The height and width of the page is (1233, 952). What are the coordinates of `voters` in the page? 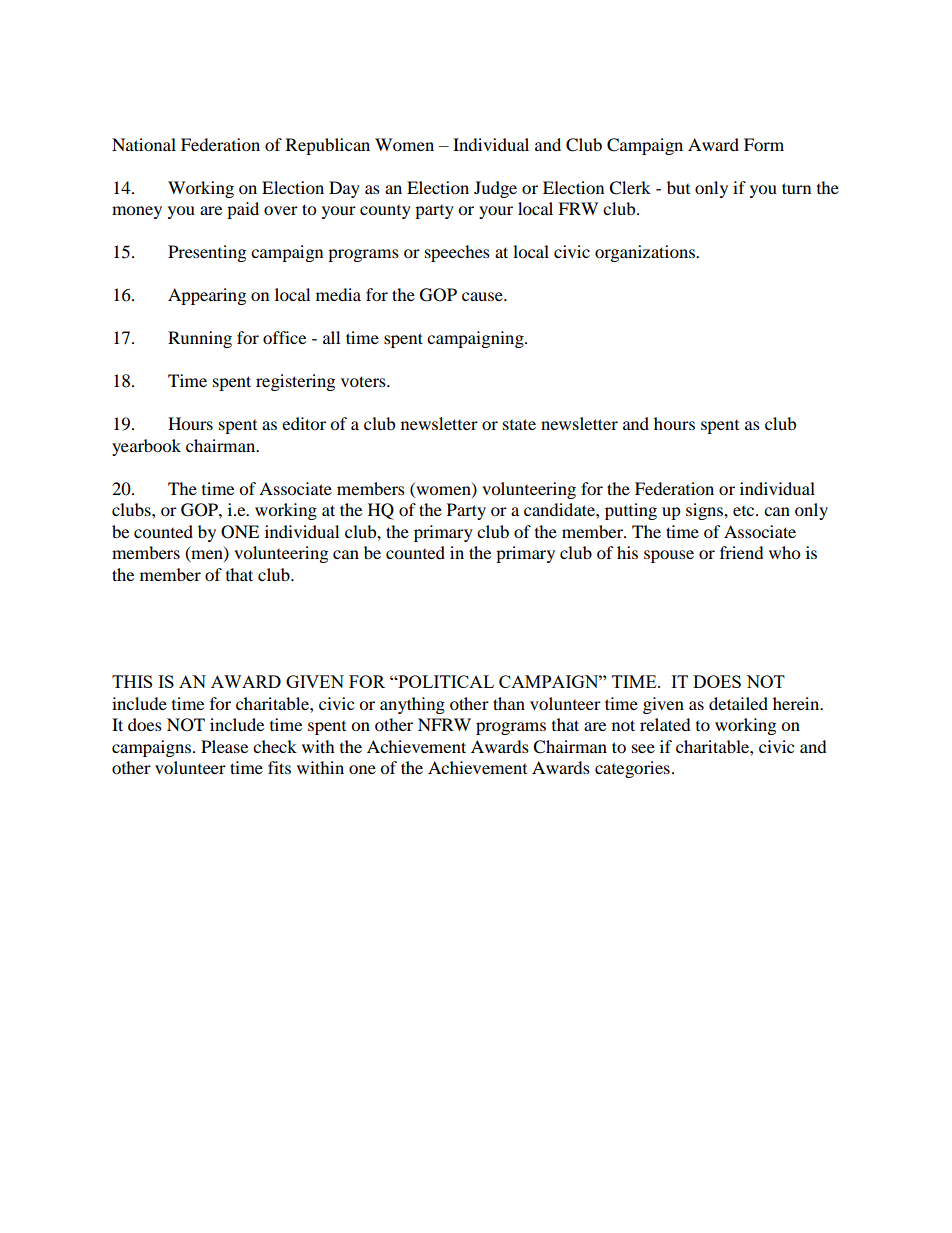 It's located at (364, 381).
